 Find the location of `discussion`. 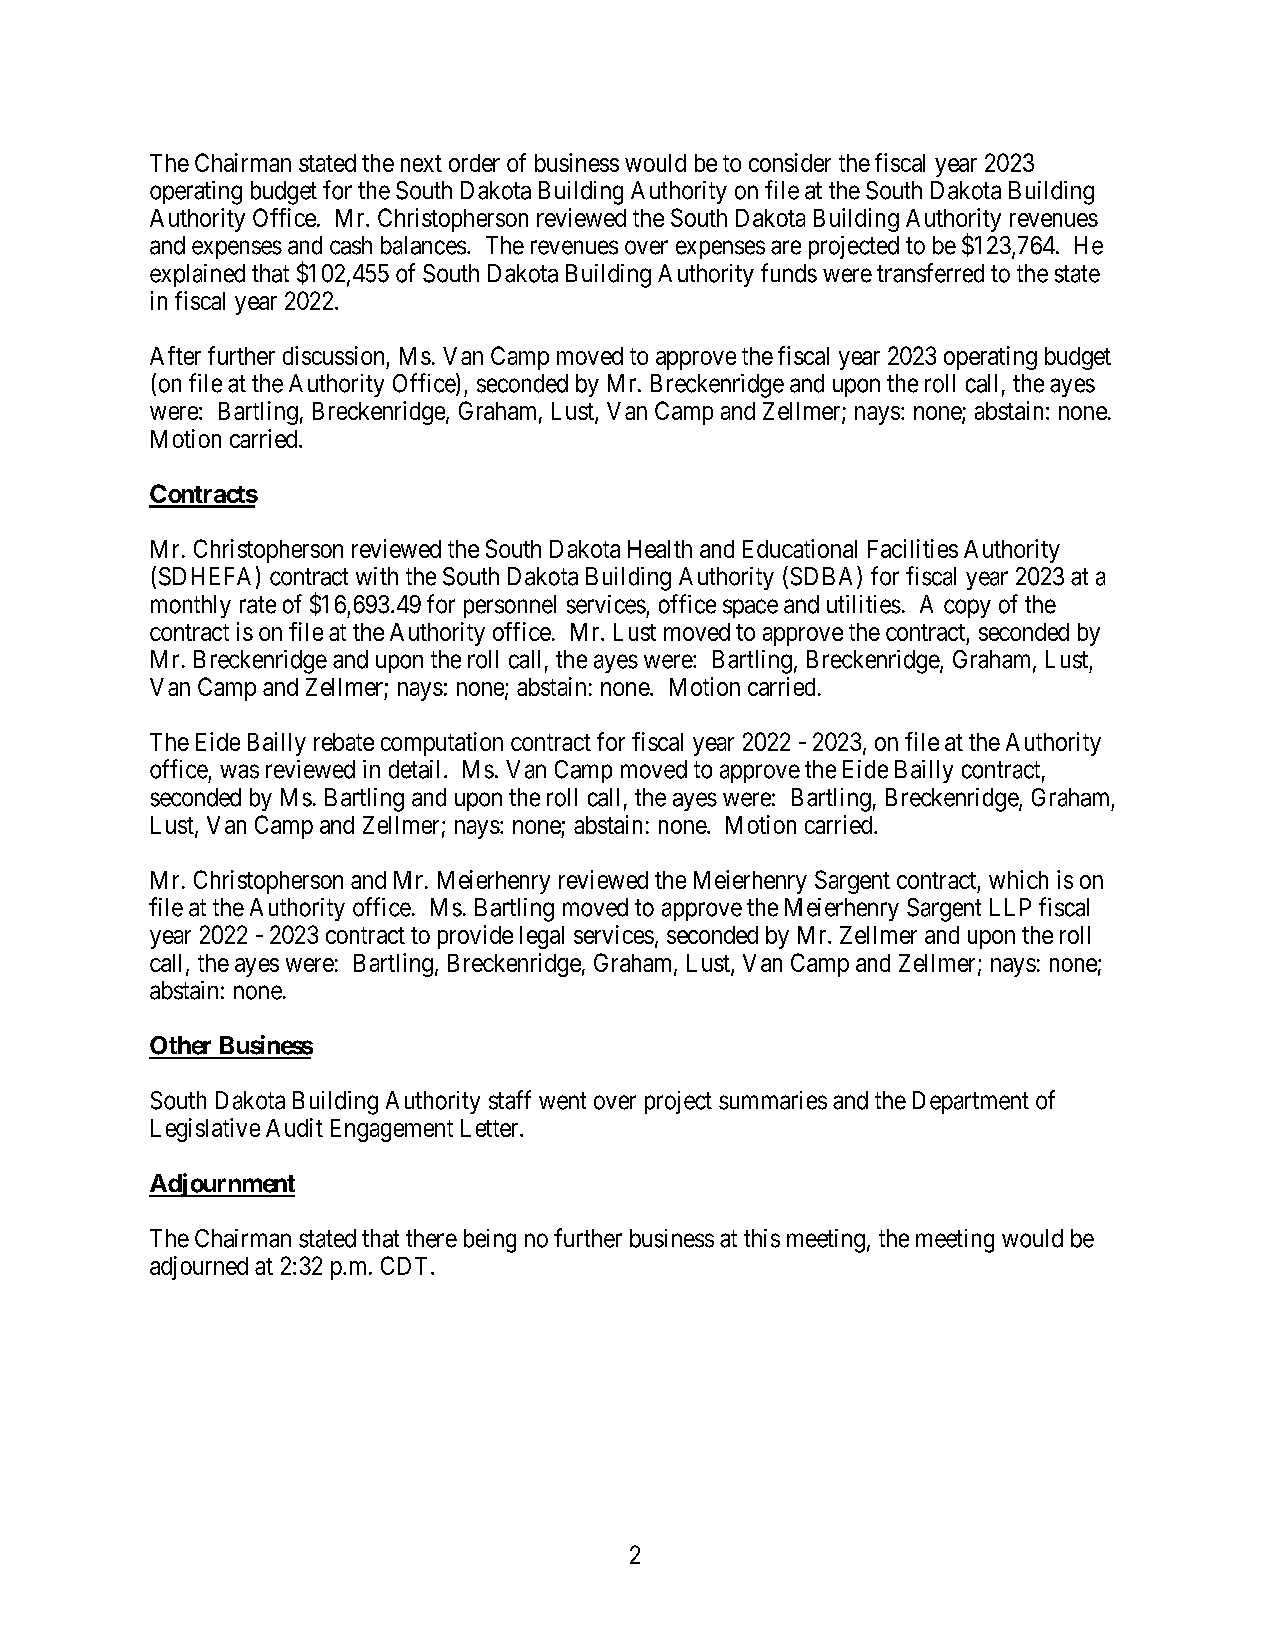

discussion is located at coordinates (333, 355).
